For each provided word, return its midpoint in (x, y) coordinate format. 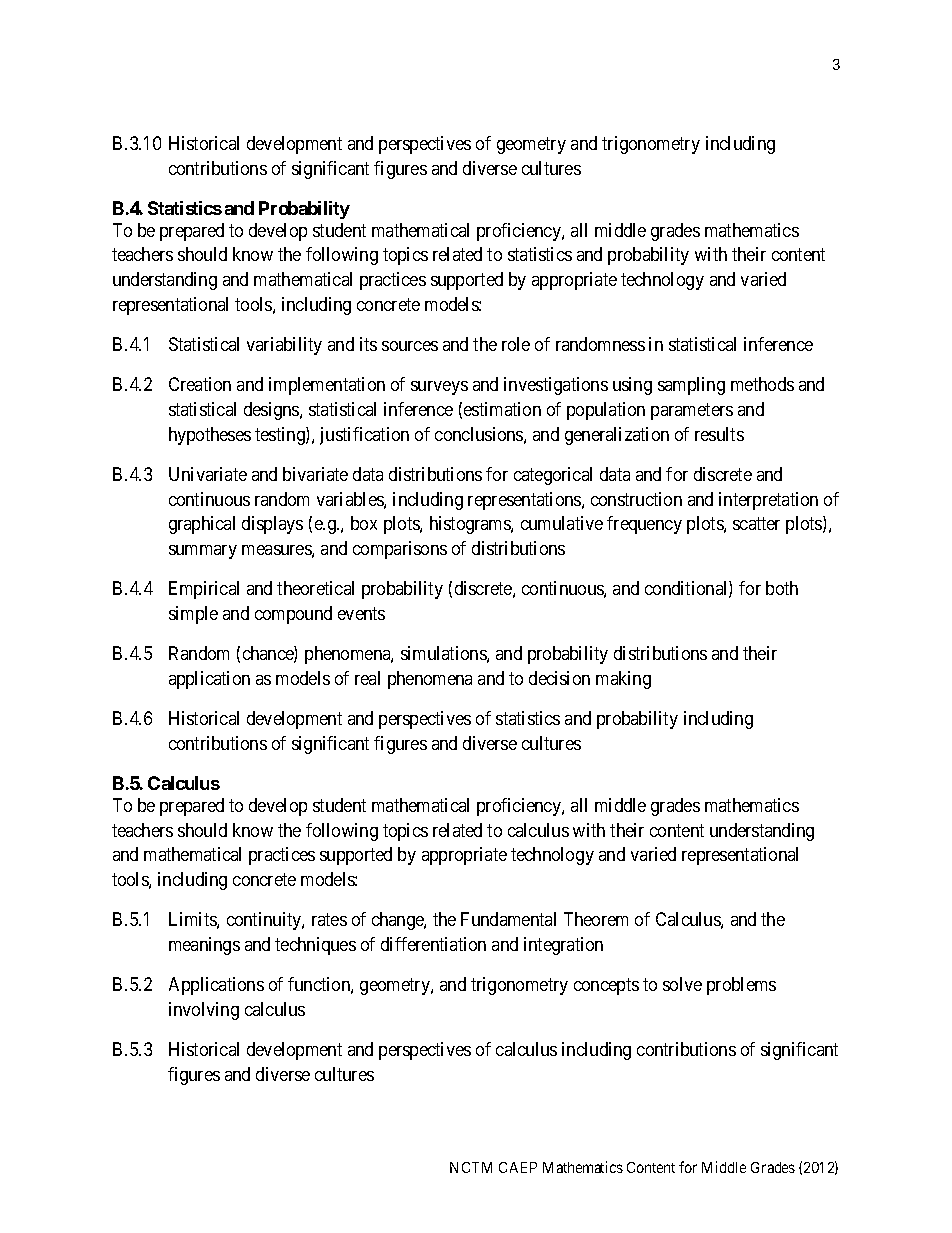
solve (682, 984)
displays (272, 525)
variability (284, 346)
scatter (756, 524)
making (623, 680)
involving (204, 1011)
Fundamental (508, 919)
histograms (471, 525)
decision (559, 678)
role (516, 344)
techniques (315, 946)
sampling (691, 386)
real (367, 678)
